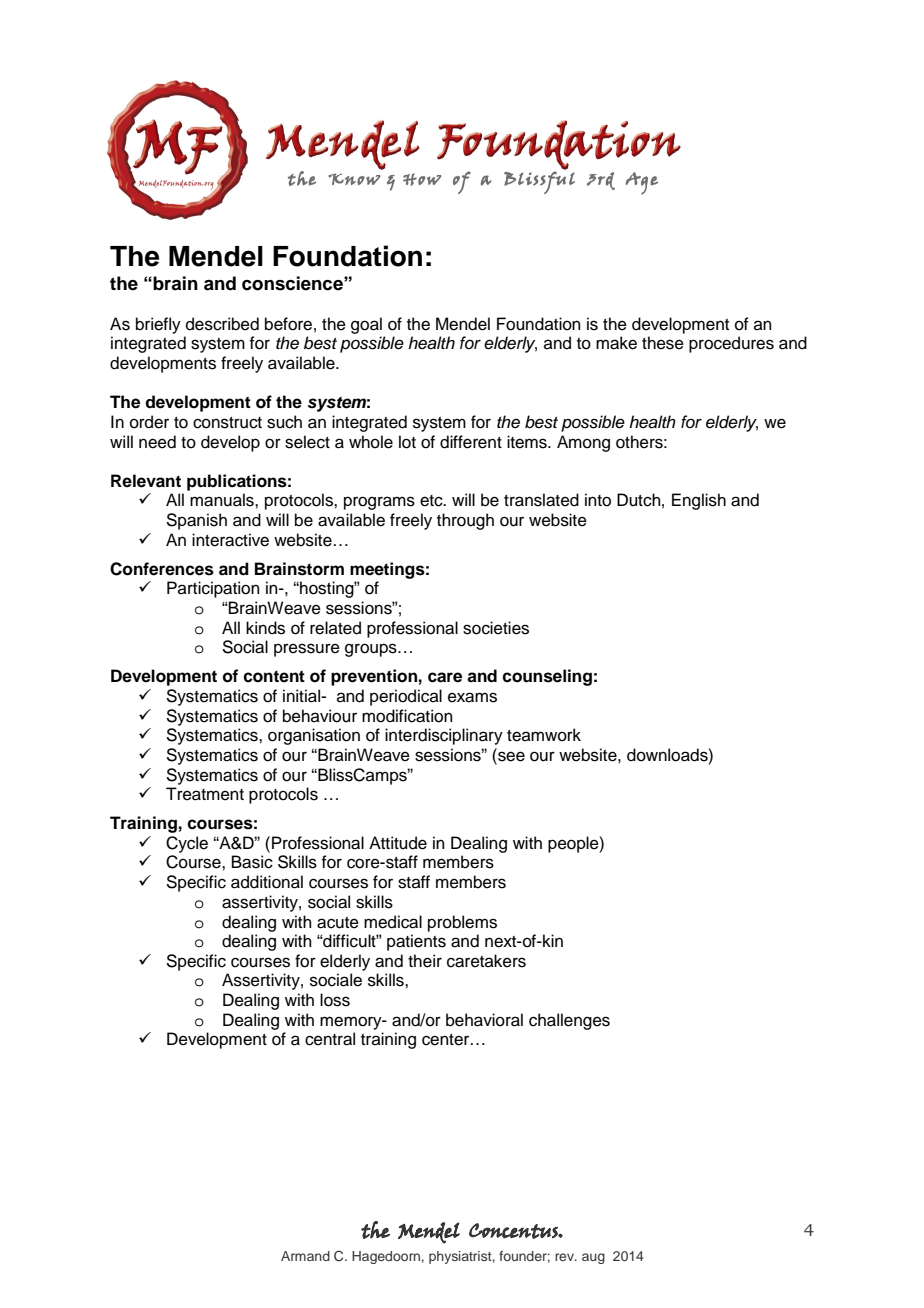 This screenshot has width=924, height=1308. I want to click on kinds, so click(265, 628).
